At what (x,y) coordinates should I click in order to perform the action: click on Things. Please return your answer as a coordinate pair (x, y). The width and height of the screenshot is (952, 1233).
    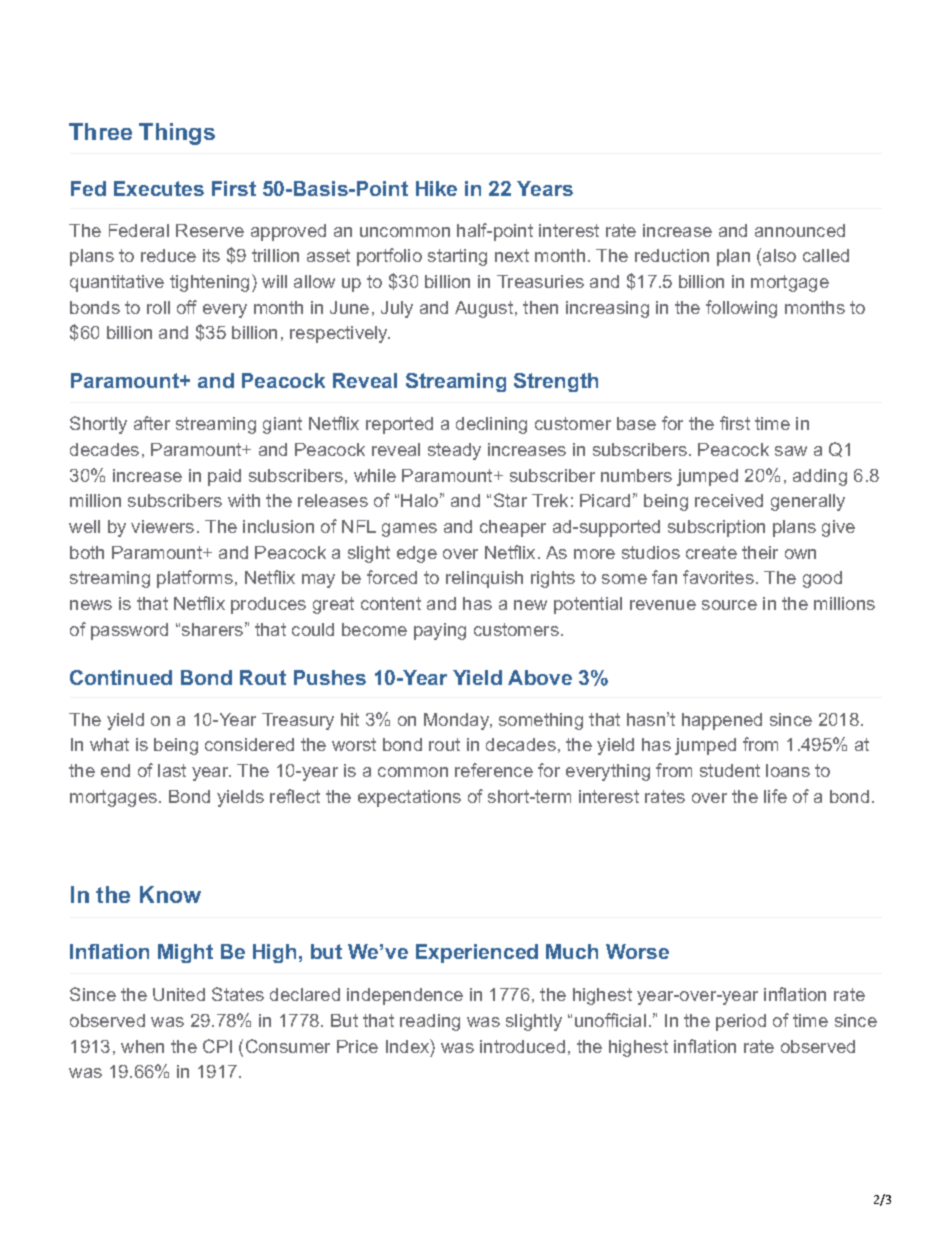
    Looking at the image, I should click on (177, 134).
